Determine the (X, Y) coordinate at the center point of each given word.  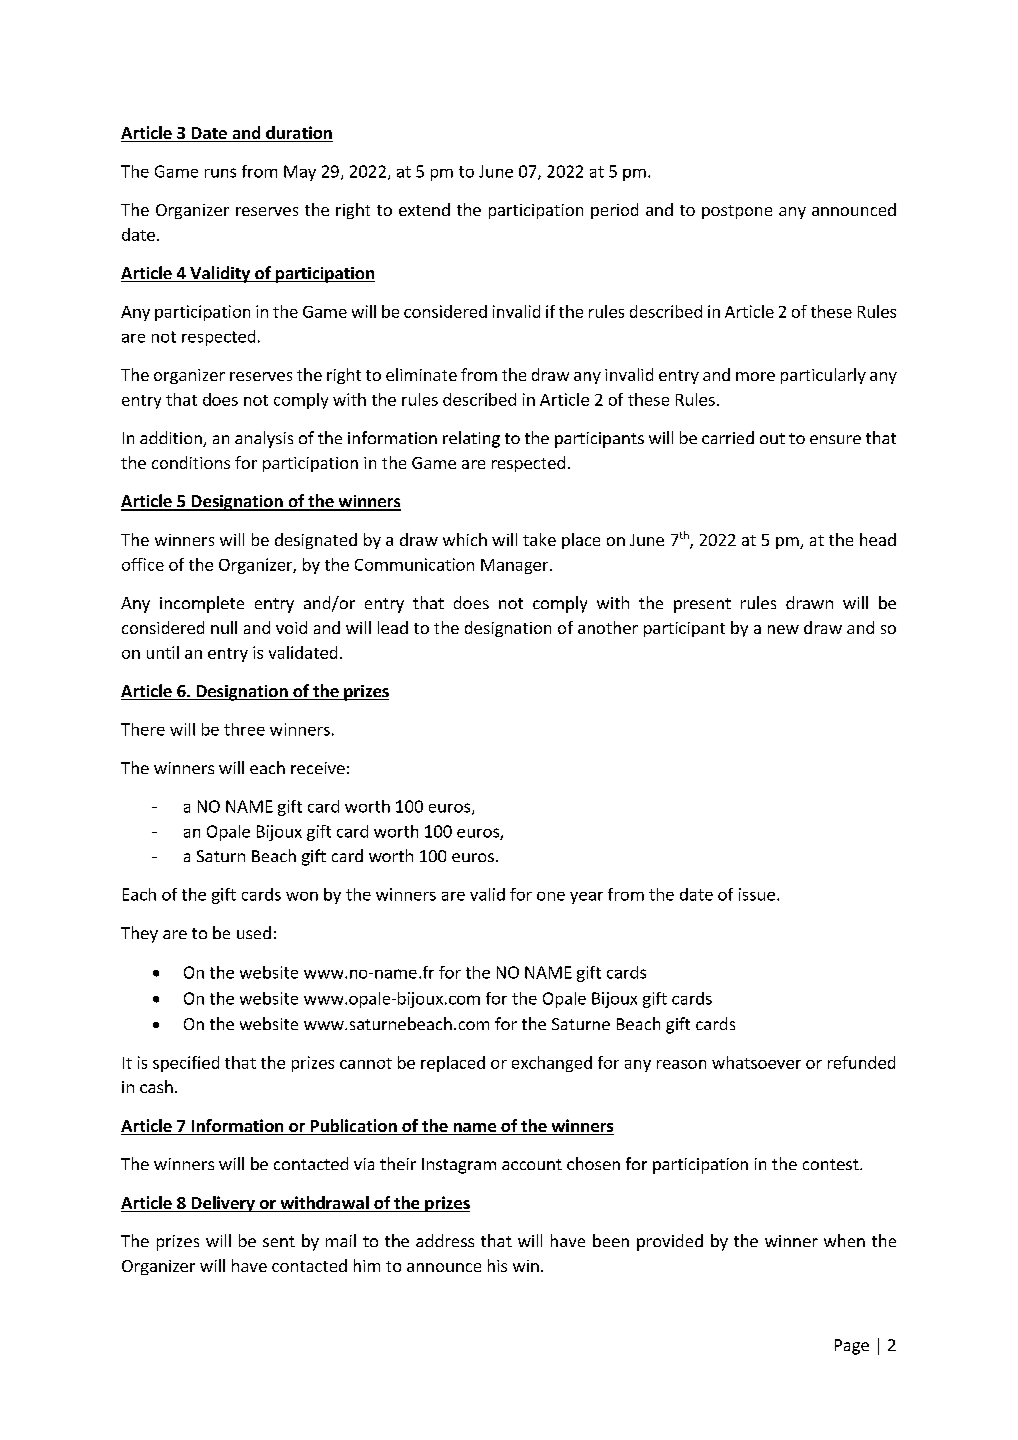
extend (424, 209)
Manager (516, 566)
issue (757, 894)
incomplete (202, 604)
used (254, 932)
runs (220, 173)
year (586, 898)
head (878, 539)
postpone (737, 212)
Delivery (223, 1204)
